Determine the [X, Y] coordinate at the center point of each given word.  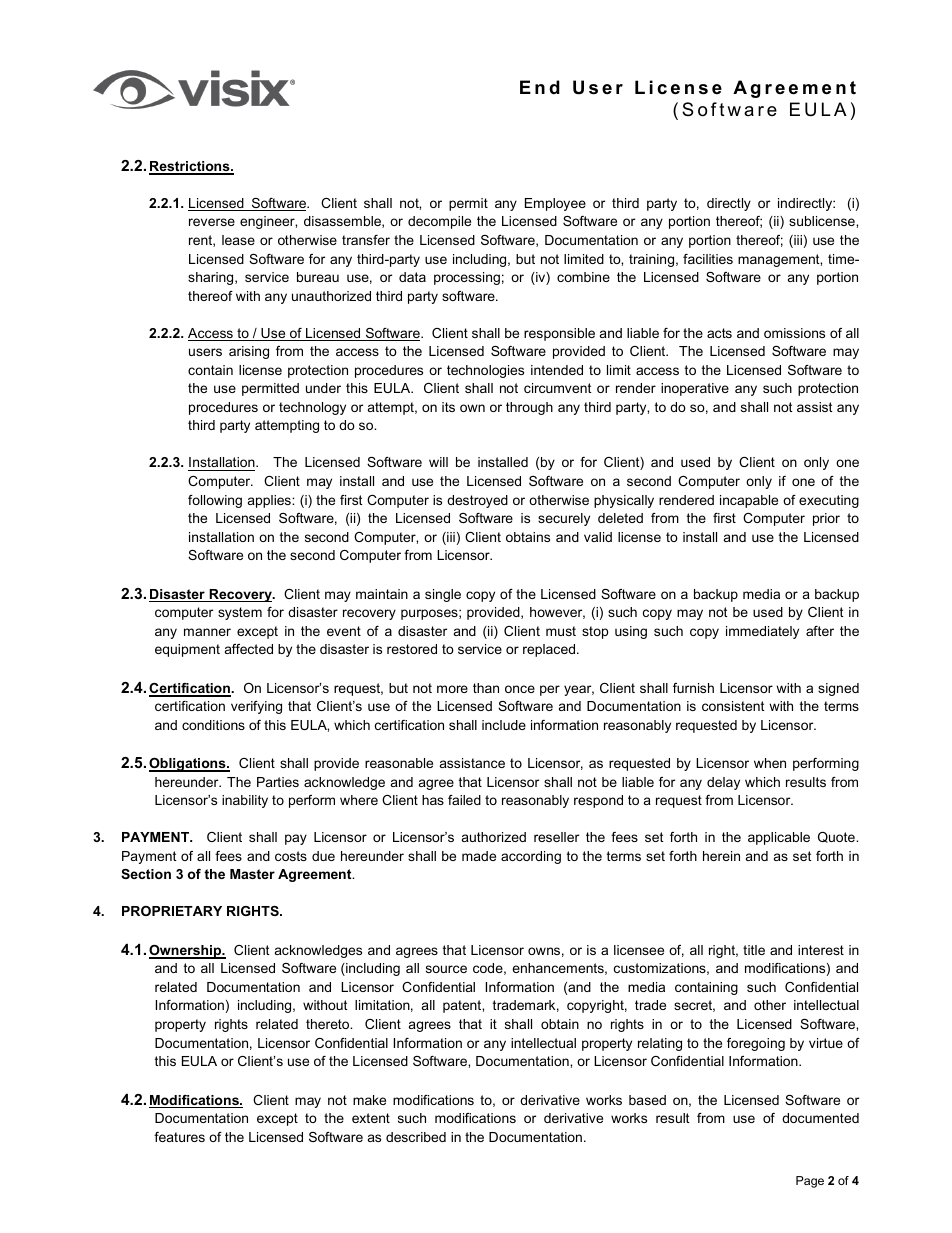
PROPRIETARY [172, 911]
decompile [439, 222]
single [443, 595]
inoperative [695, 389]
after [820, 631]
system [240, 613]
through [529, 408]
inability [245, 801]
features [179, 1137]
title [754, 950]
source [446, 969]
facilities [708, 259]
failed [464, 800]
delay [723, 783]
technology [312, 408]
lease [238, 240]
